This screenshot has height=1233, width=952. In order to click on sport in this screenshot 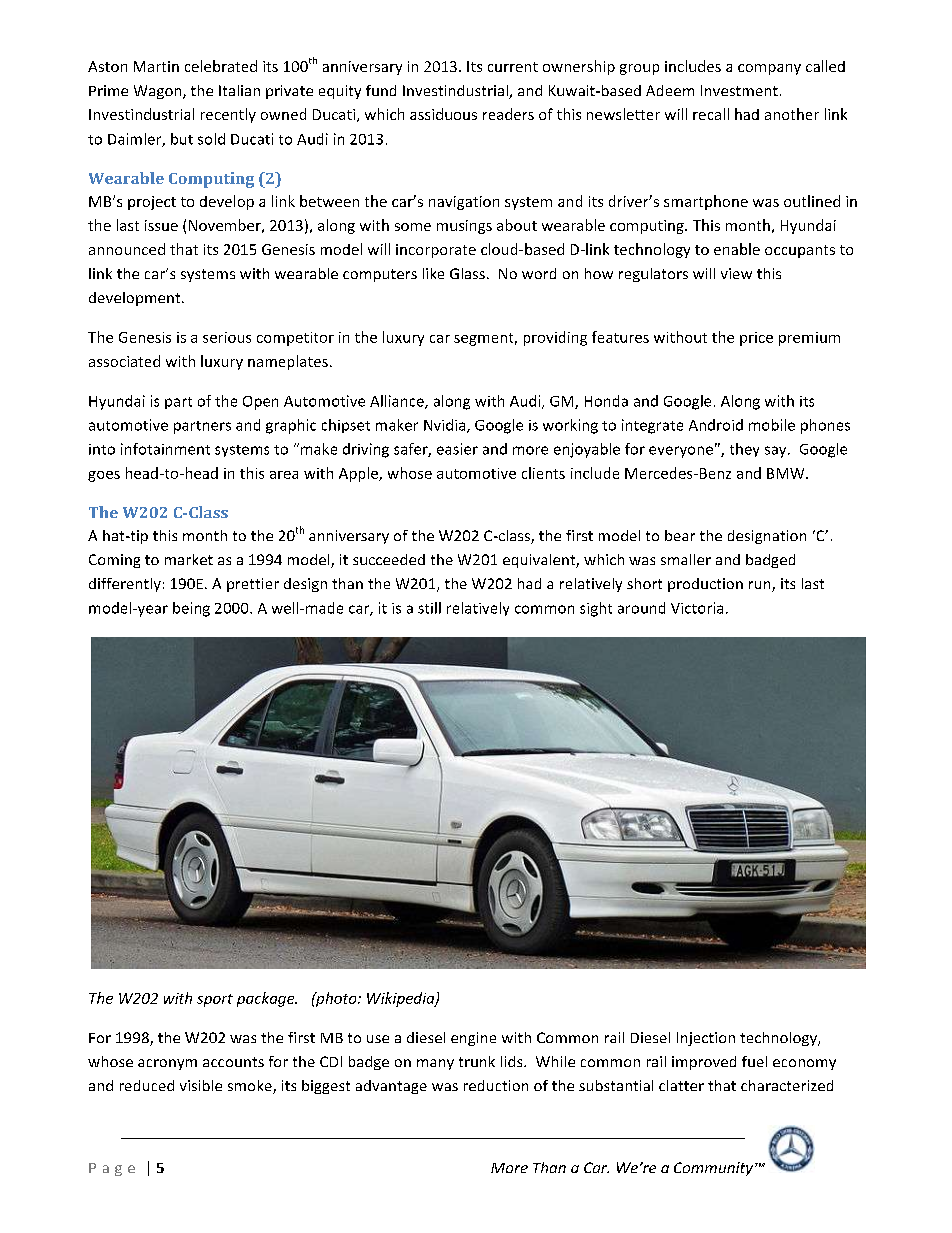, I will do `click(215, 1000)`.
